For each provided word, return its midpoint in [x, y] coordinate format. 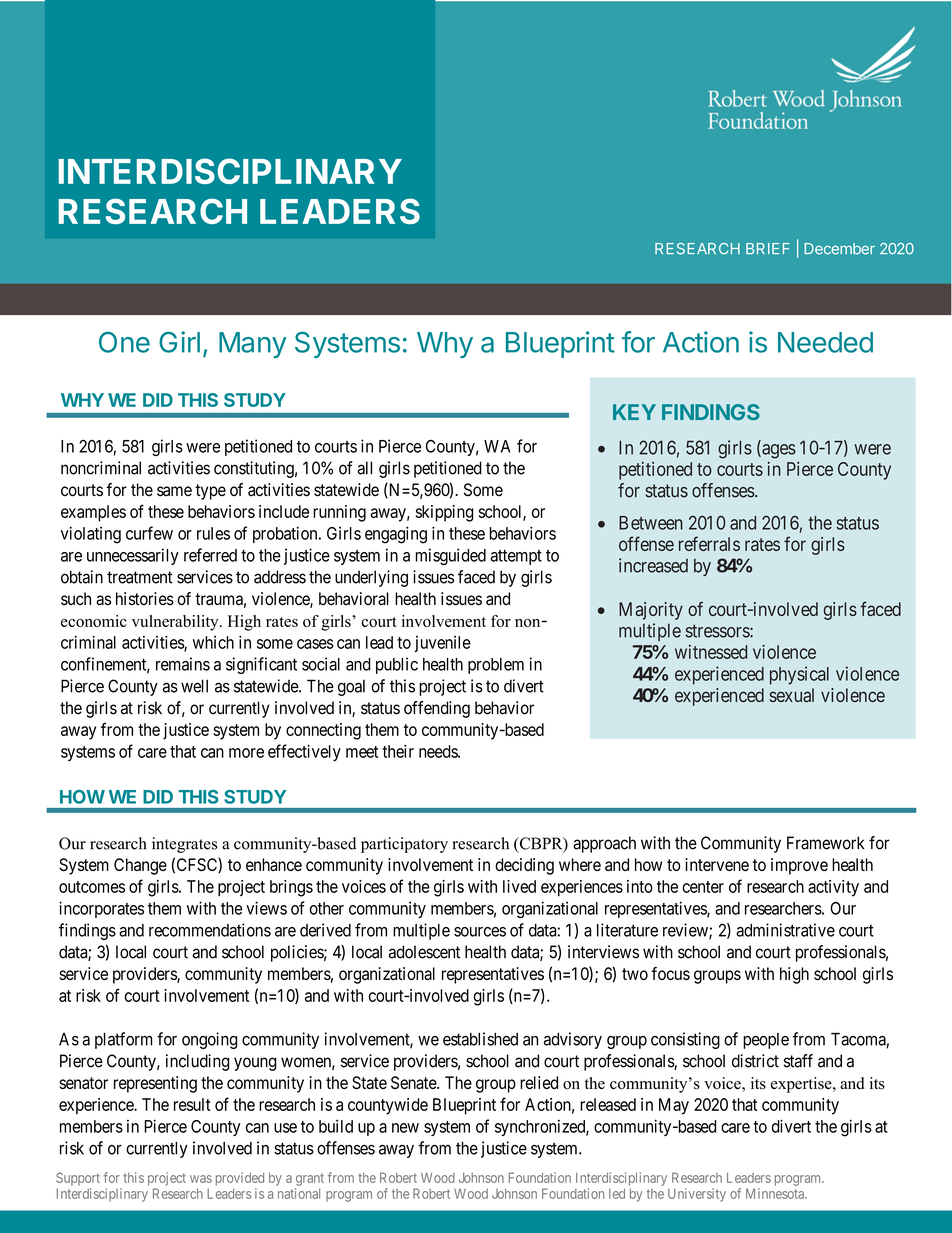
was [201, 1179]
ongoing [209, 1040]
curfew [149, 533]
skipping [445, 513]
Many [253, 345]
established [480, 1039]
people [766, 1041]
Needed [825, 342]
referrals [709, 543]
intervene [717, 864]
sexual [791, 695]
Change [140, 866]
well [194, 686]
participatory [404, 845]
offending [437, 709]
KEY [634, 412]
